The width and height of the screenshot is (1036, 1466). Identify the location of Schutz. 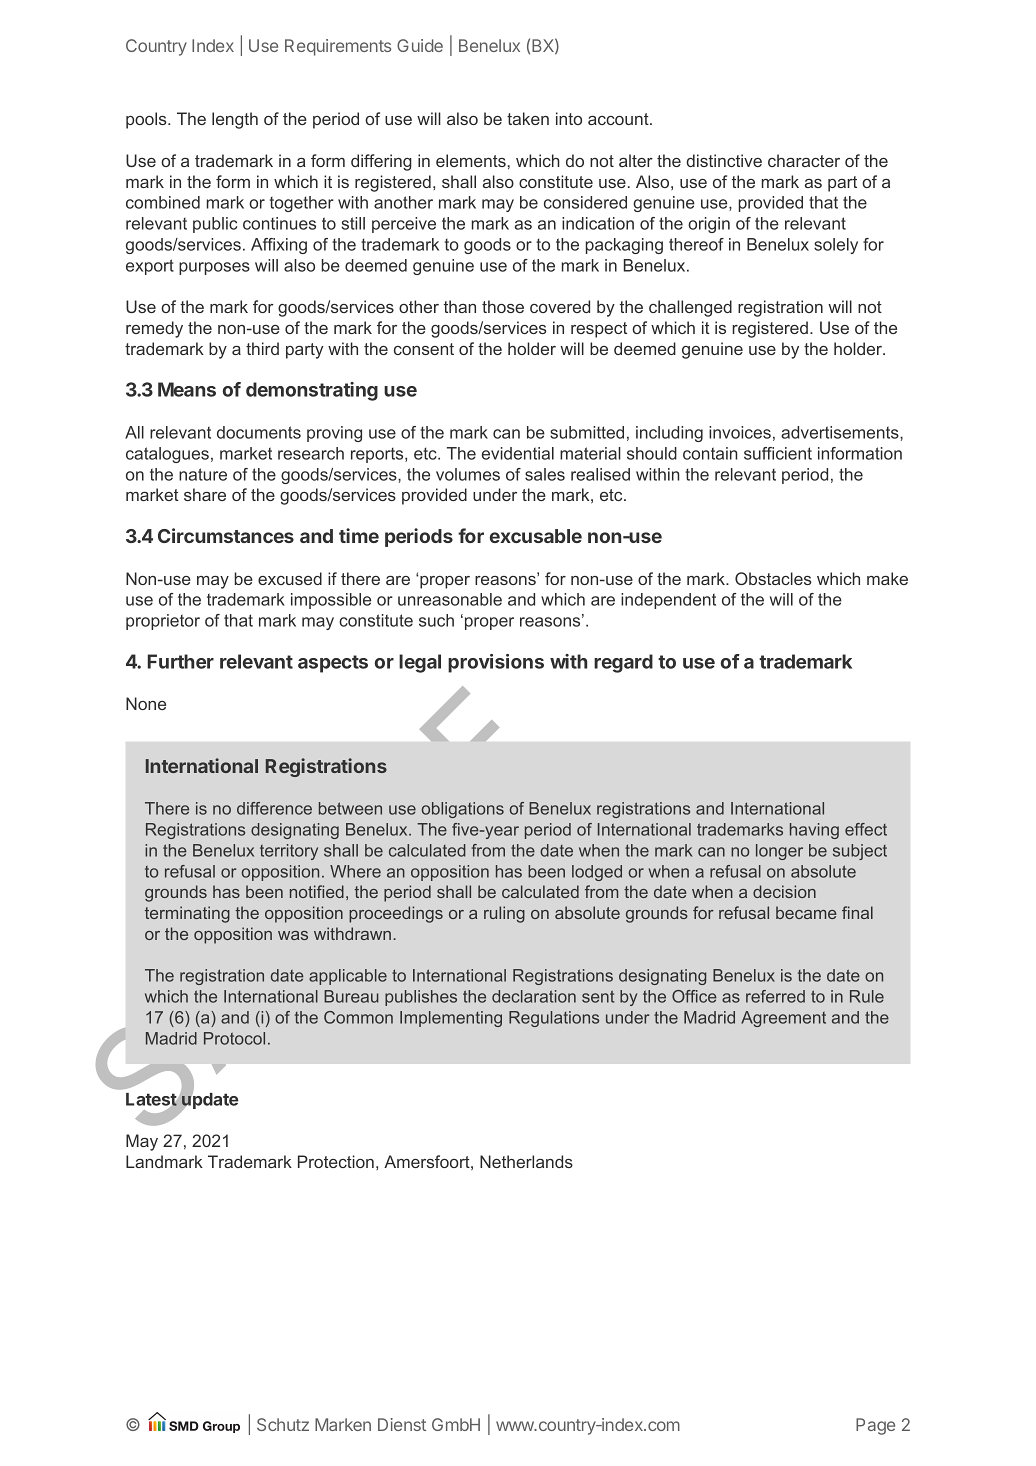
(283, 1424).
